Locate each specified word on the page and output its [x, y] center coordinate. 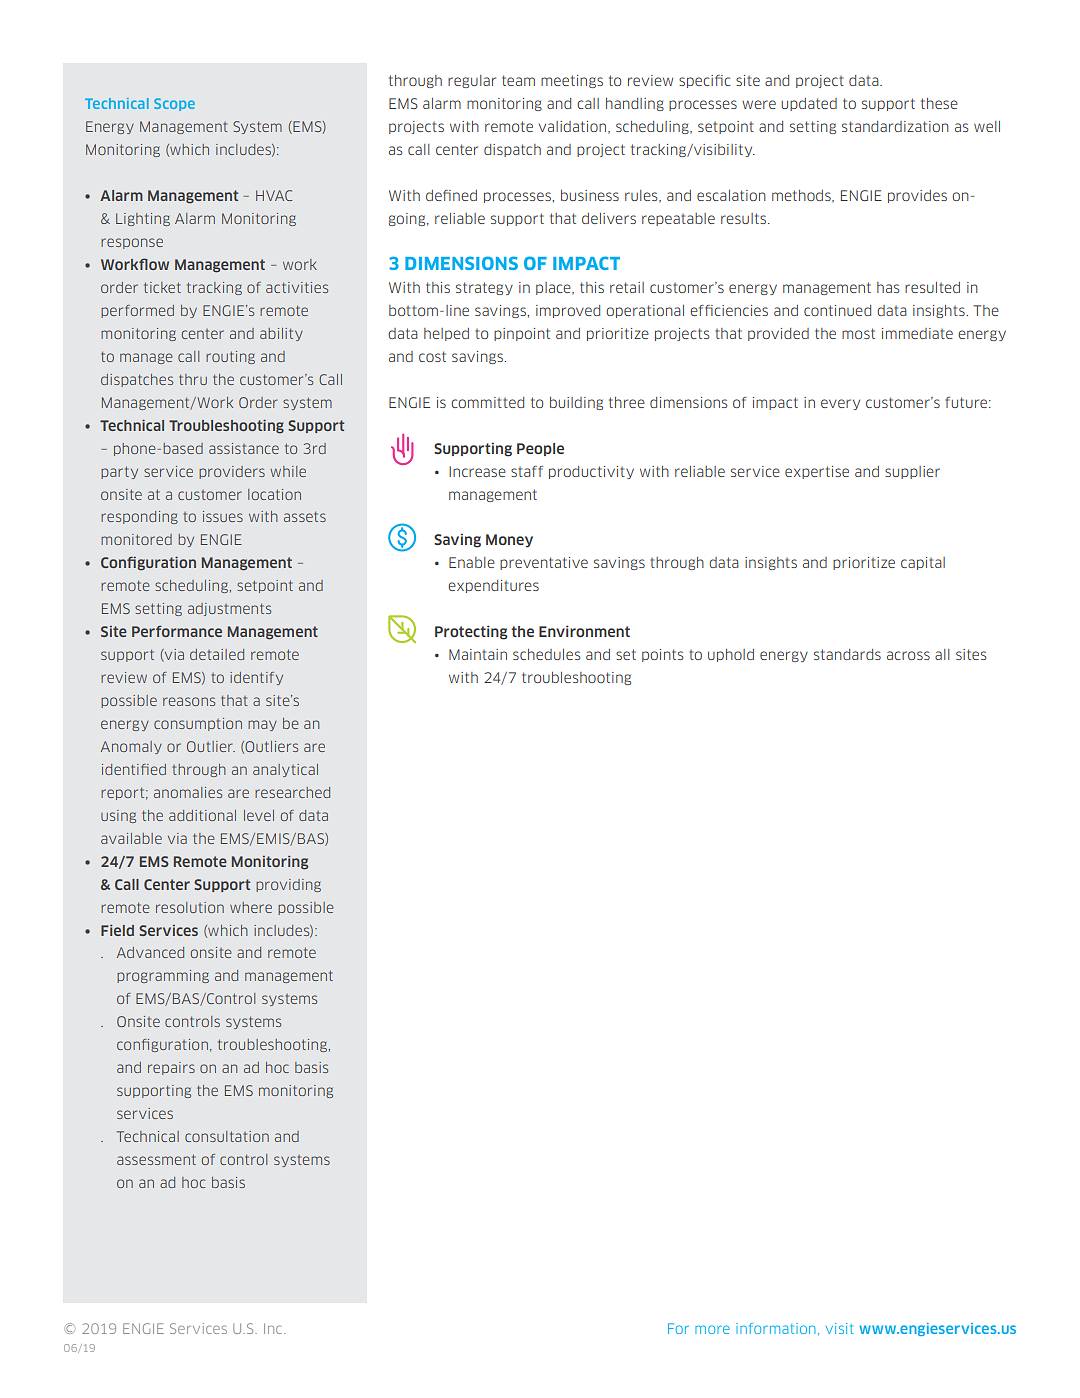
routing [230, 357]
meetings [572, 81]
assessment [156, 1159]
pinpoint [522, 334]
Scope [174, 104]
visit [840, 1328]
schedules [547, 654]
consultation [227, 1136]
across [908, 655]
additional [202, 815]
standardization [895, 126]
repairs [171, 1068]
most [858, 333]
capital [923, 563]
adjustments [229, 609]
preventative [544, 563]
